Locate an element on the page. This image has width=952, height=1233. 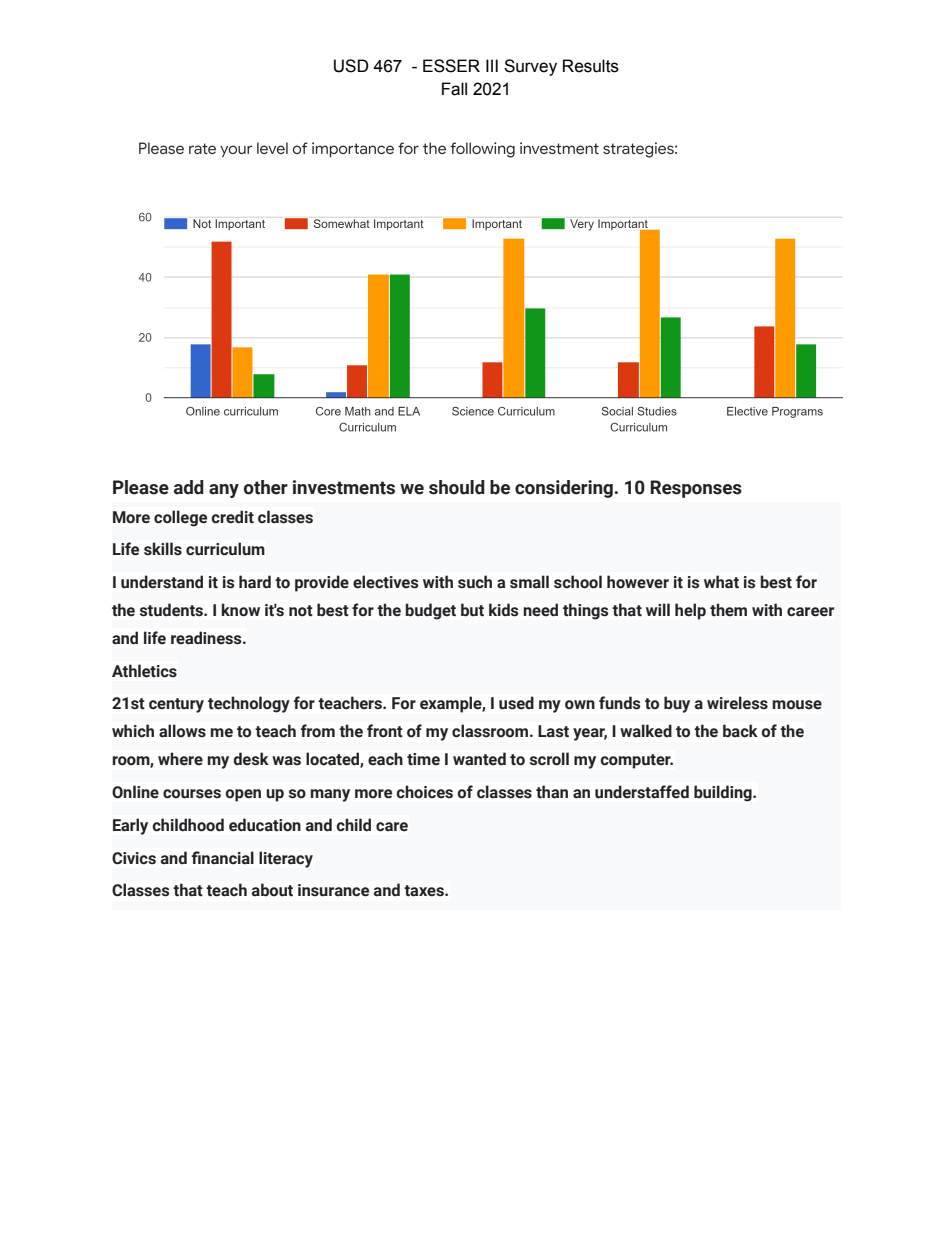
financial is located at coordinates (222, 858).
